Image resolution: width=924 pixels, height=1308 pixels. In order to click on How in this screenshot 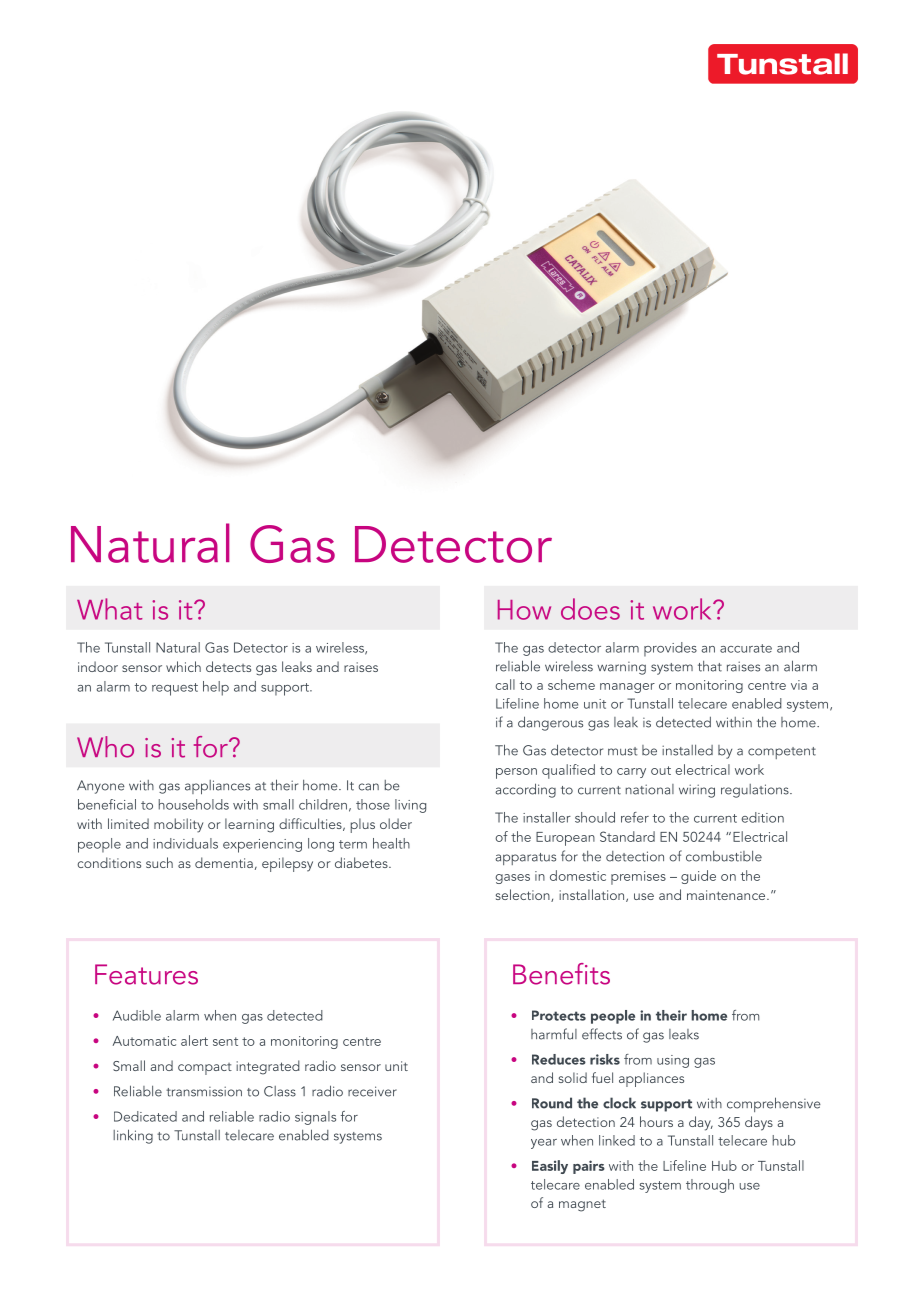, I will do `click(524, 610)`.
